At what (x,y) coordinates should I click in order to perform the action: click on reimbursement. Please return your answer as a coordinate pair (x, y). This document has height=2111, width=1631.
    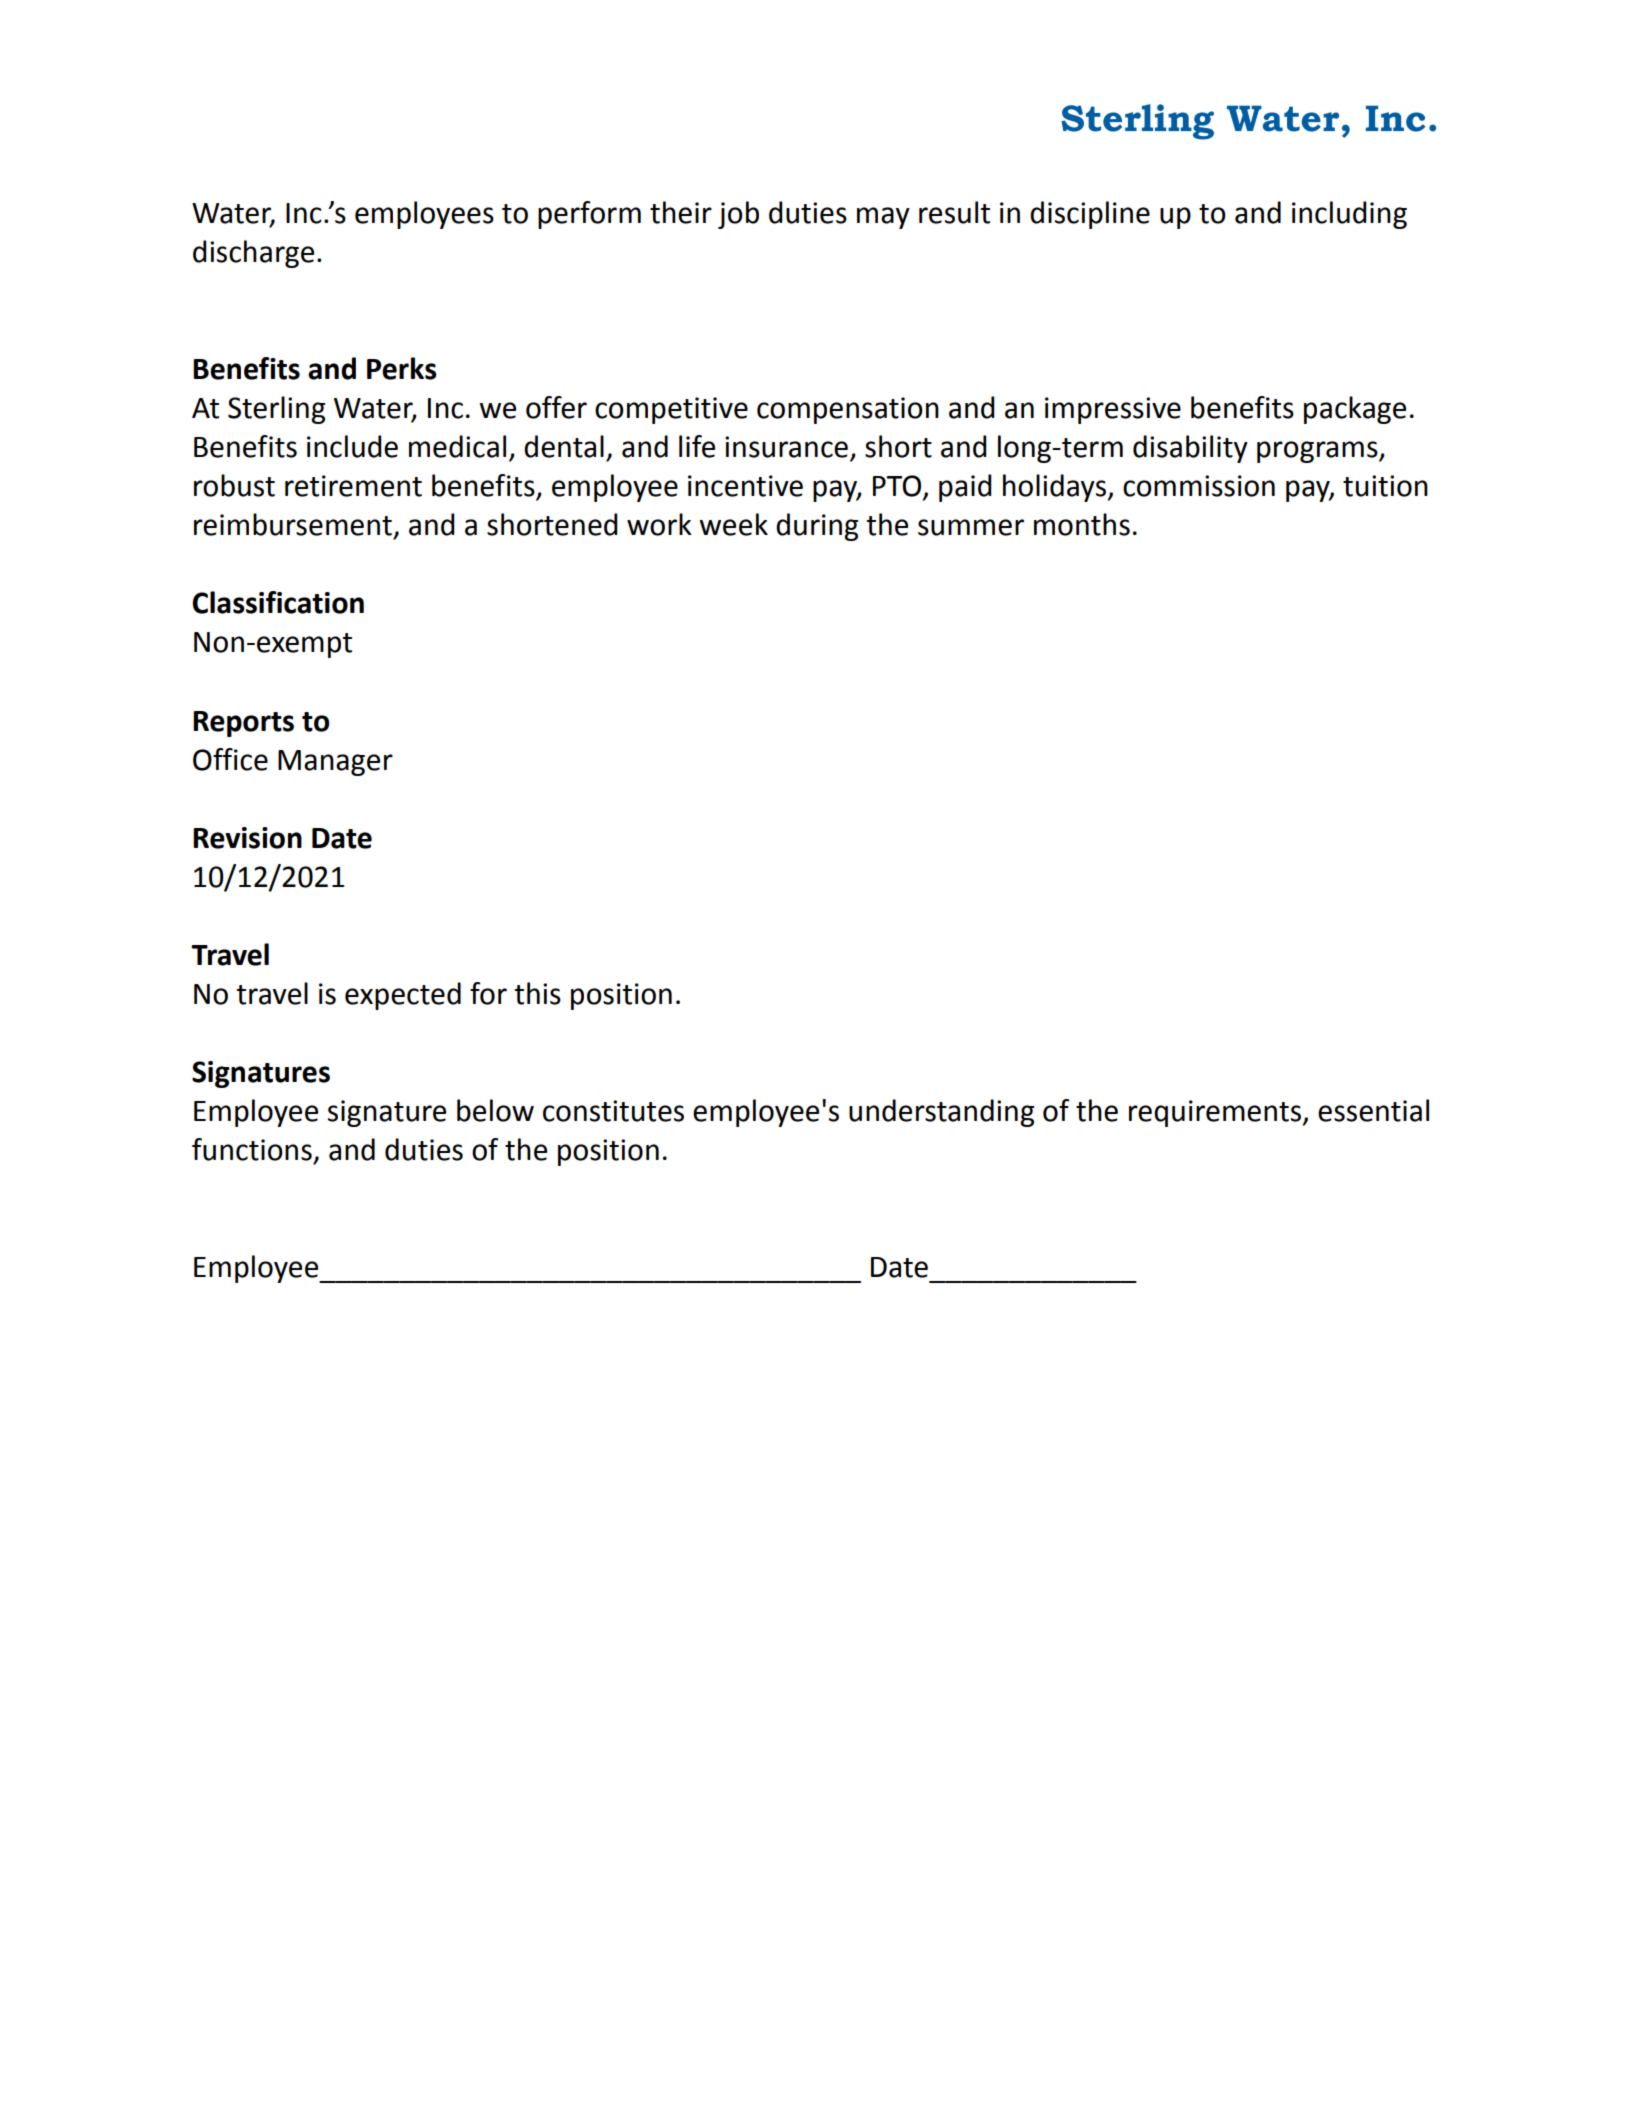
    Looking at the image, I should click on (293, 524).
